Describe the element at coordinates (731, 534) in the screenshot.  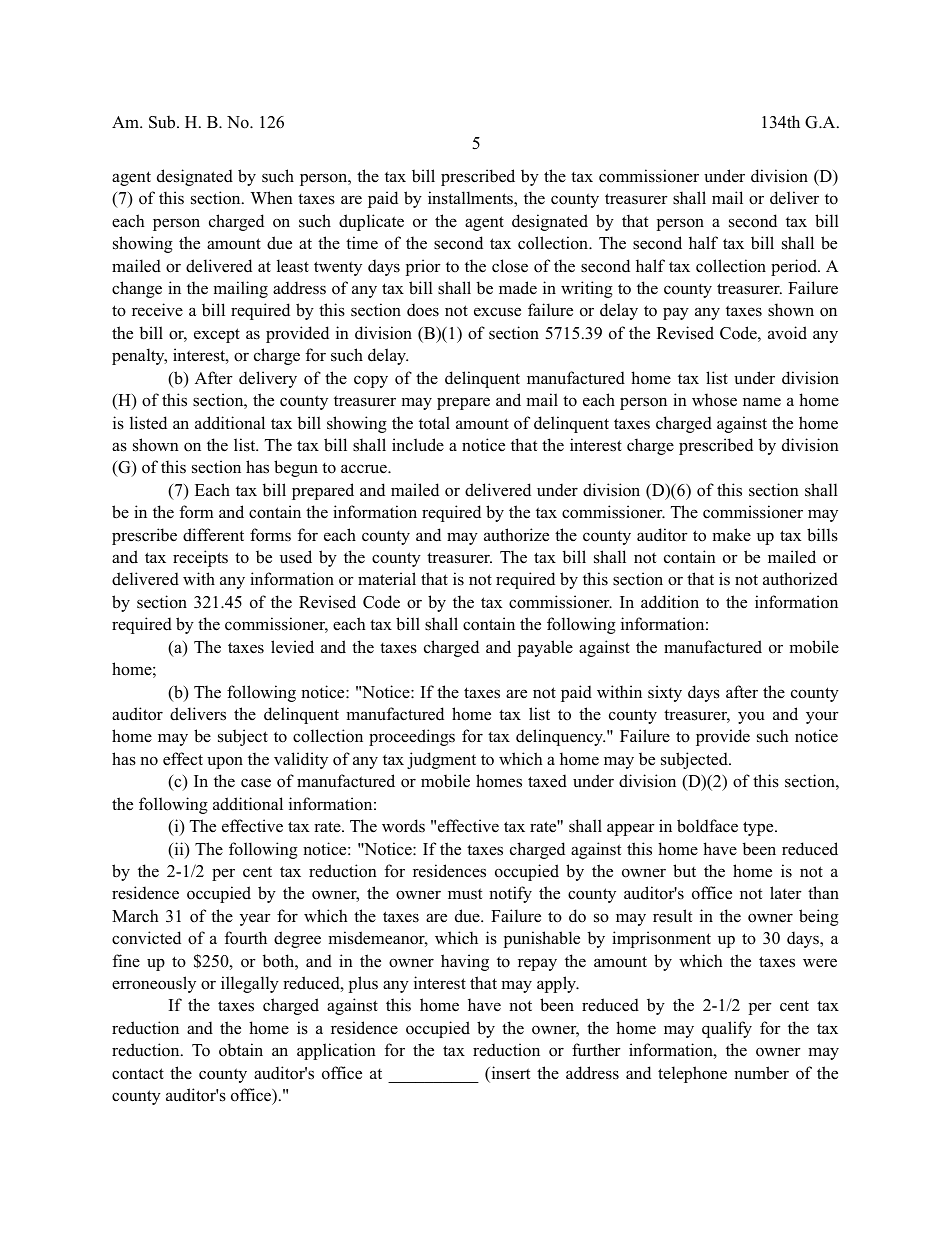
I see `make` at that location.
